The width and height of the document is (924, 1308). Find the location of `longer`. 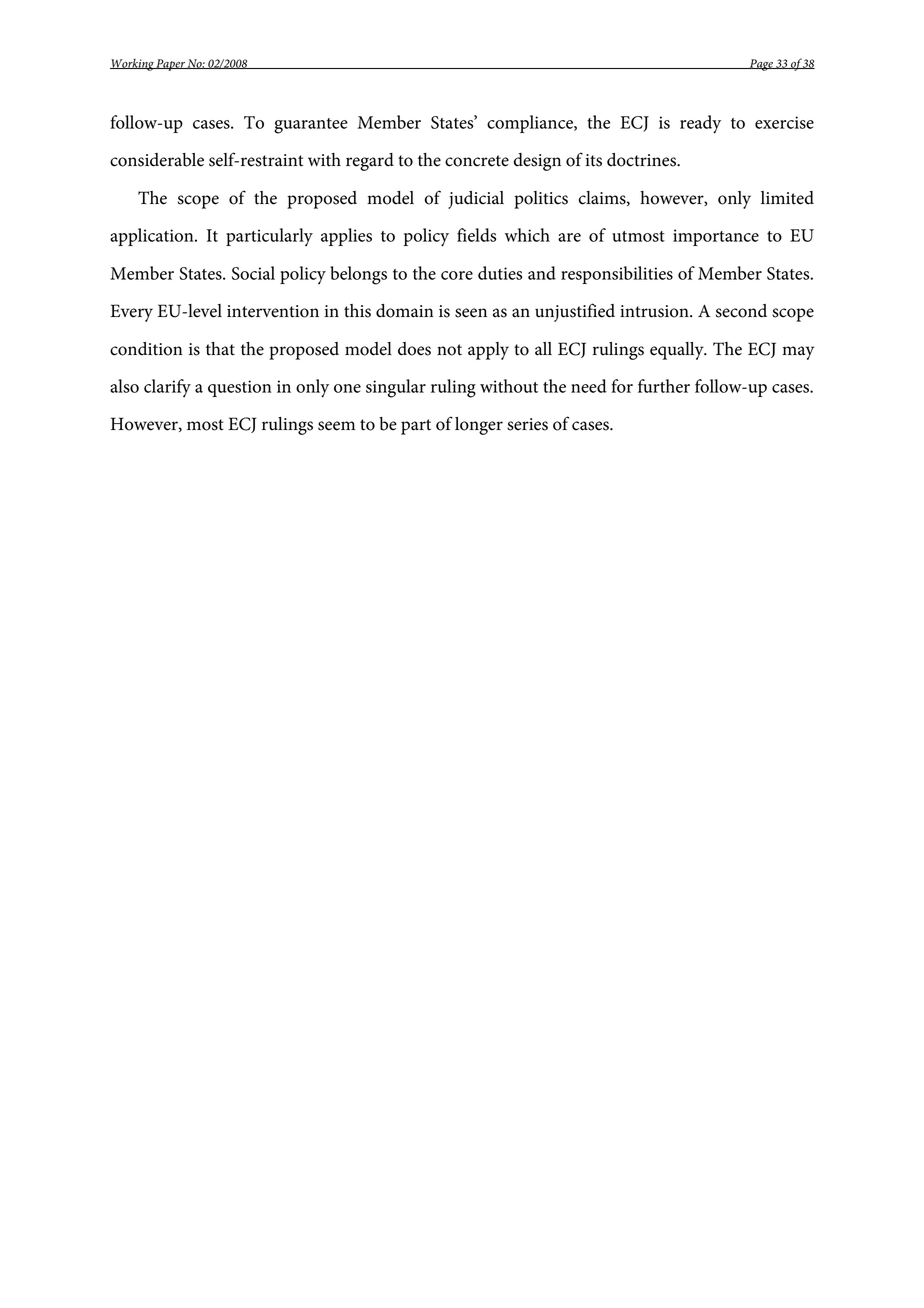

longer is located at coordinates (479, 426).
